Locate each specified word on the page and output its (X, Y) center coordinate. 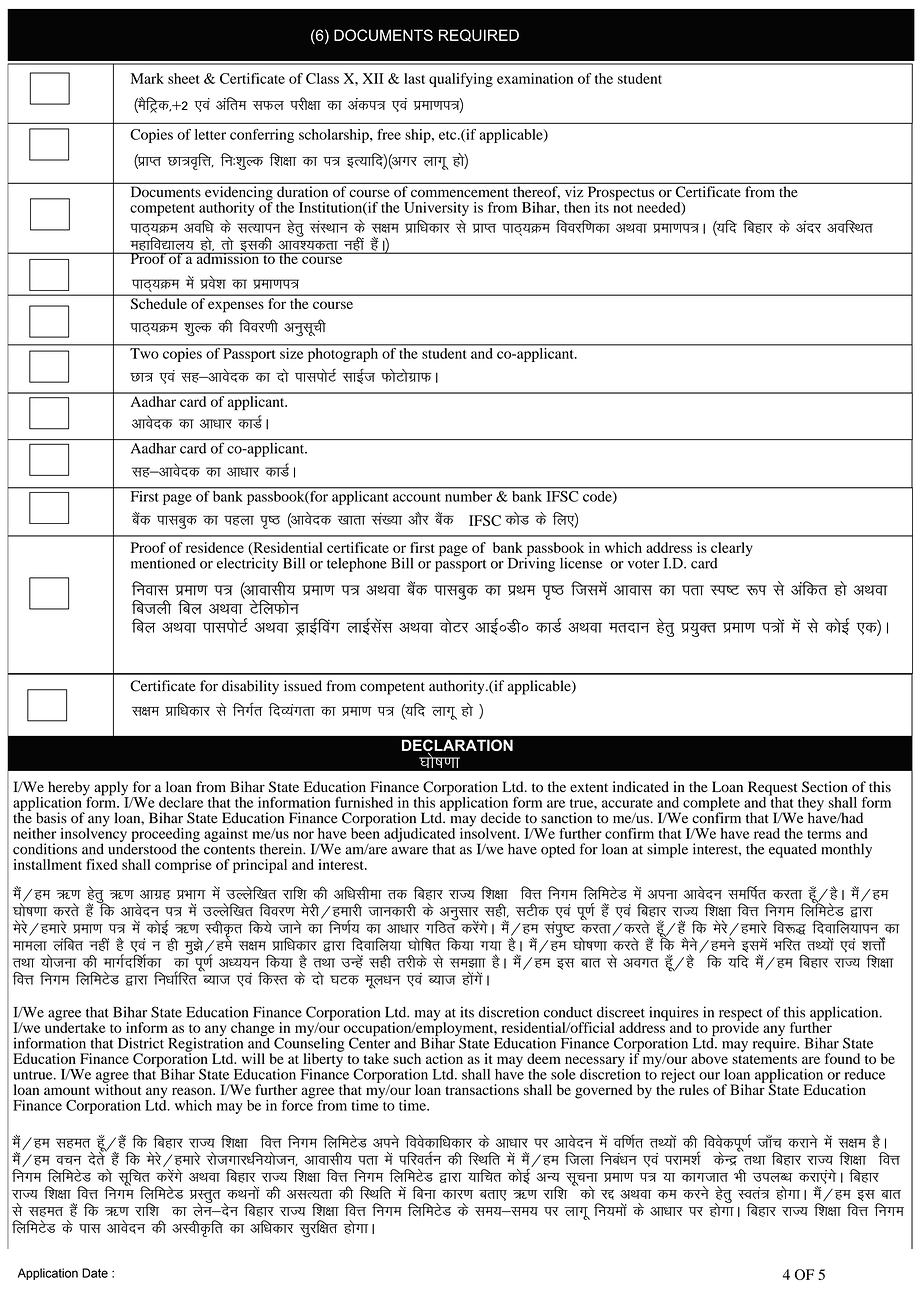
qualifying (461, 80)
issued (303, 686)
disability (250, 687)
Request (773, 789)
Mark (147, 78)
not (623, 208)
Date (95, 1273)
